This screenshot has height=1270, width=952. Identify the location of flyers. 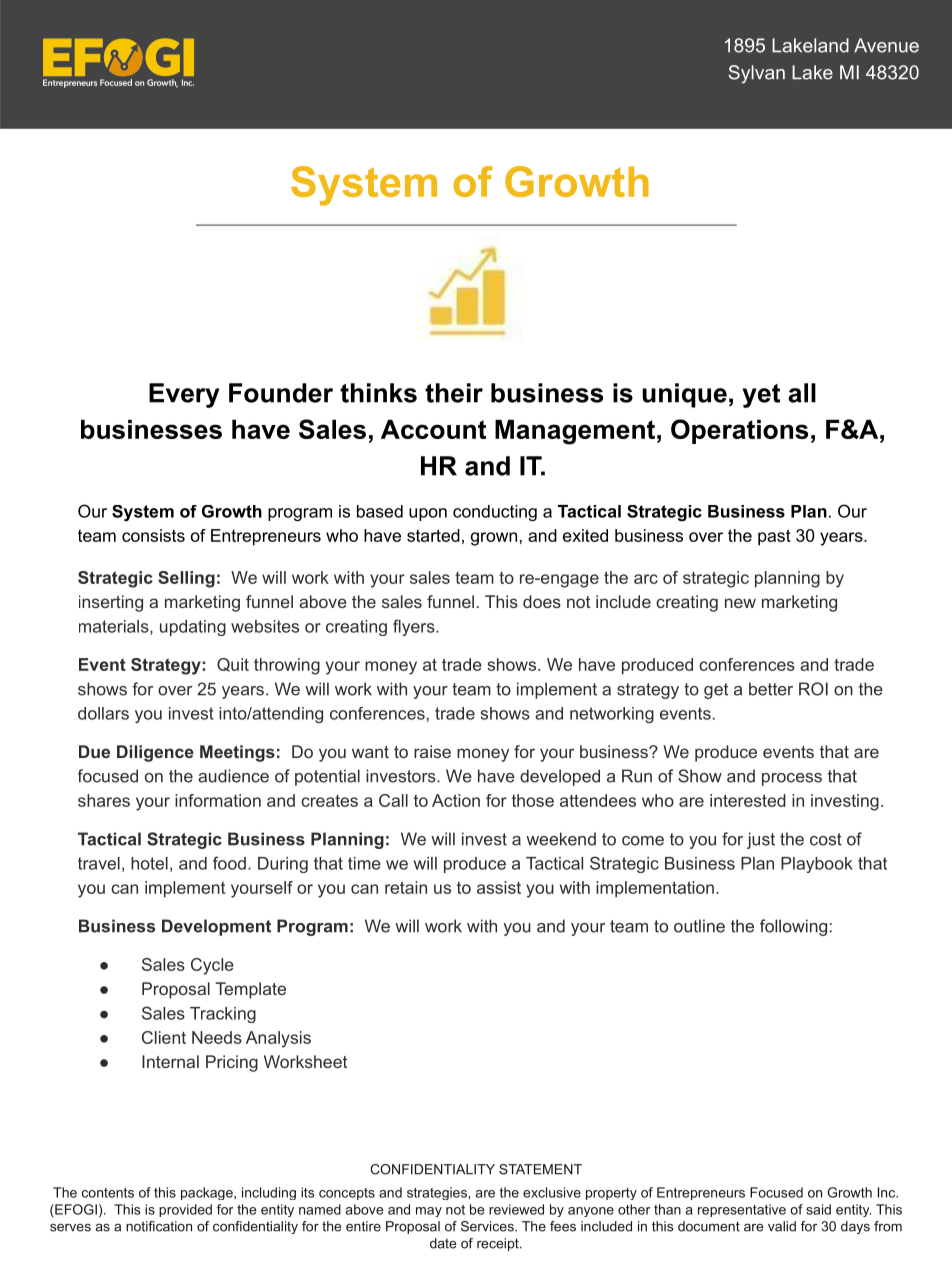
(415, 627).
